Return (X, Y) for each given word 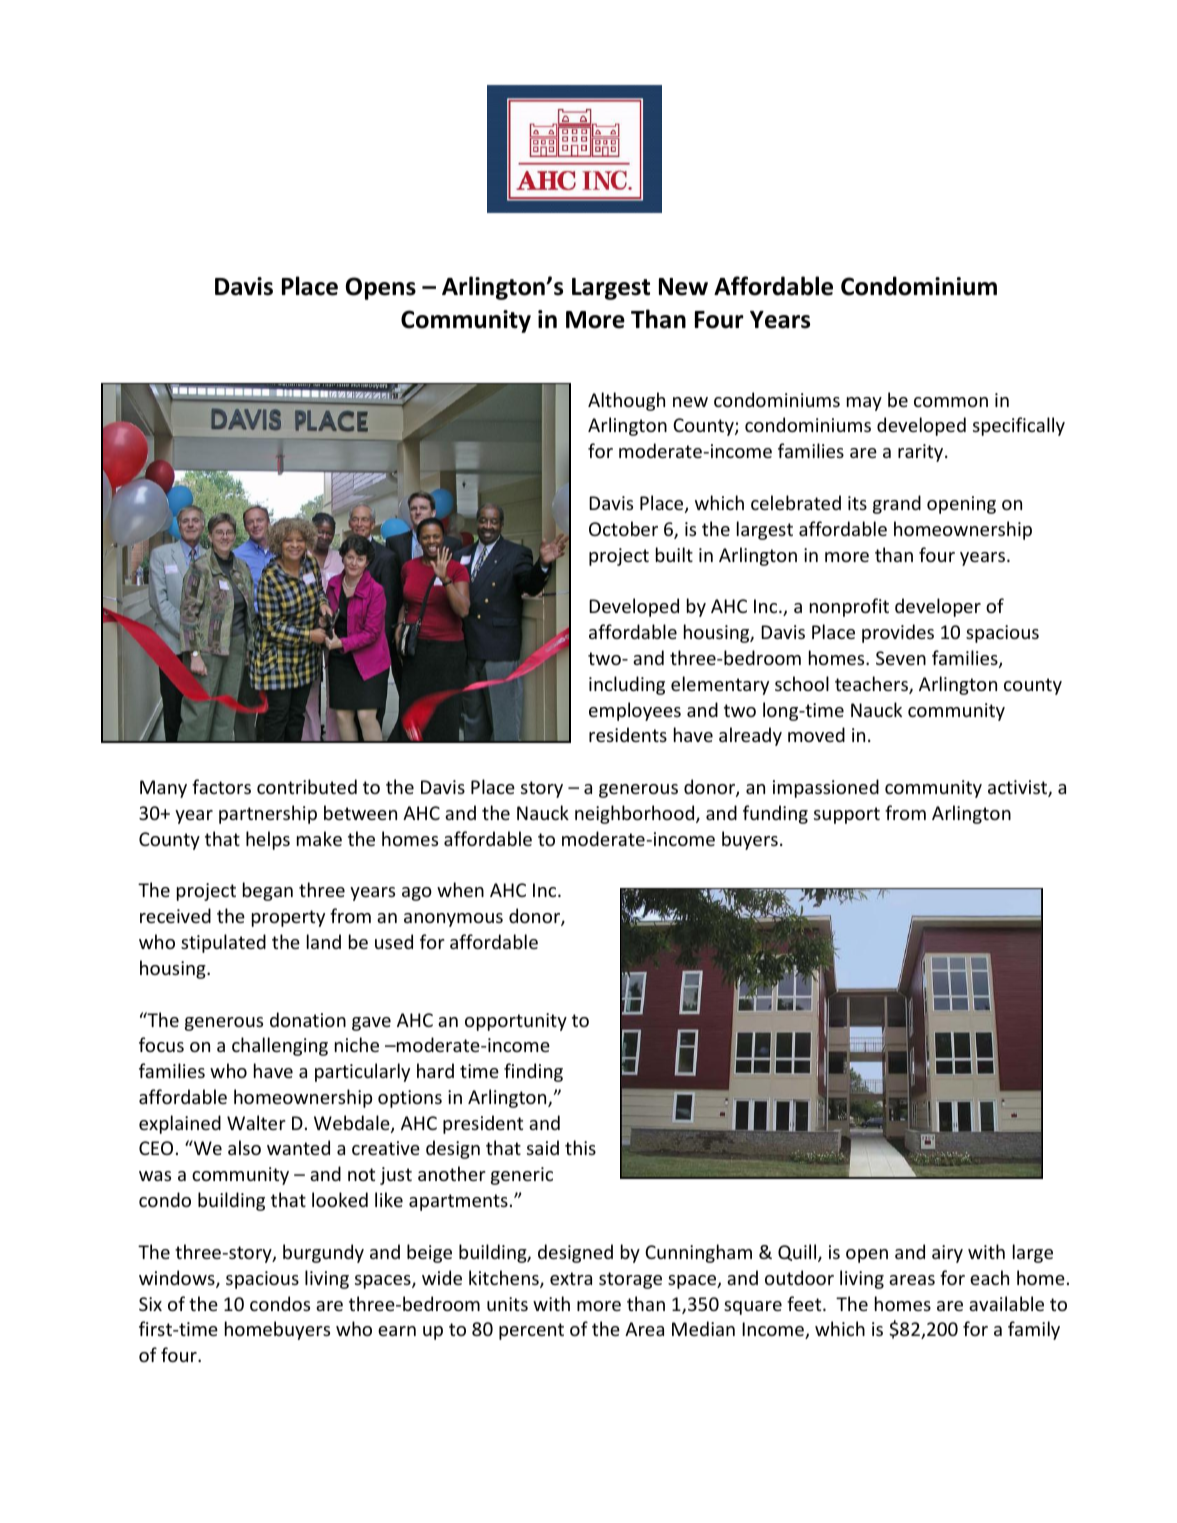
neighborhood (636, 814)
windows (178, 1279)
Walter (256, 1122)
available (1006, 1303)
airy (947, 1254)
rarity (922, 453)
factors (221, 786)
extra (571, 1278)
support (847, 815)
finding (533, 1072)
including (627, 685)
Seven (901, 658)
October (623, 528)
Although (626, 401)
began (268, 891)
